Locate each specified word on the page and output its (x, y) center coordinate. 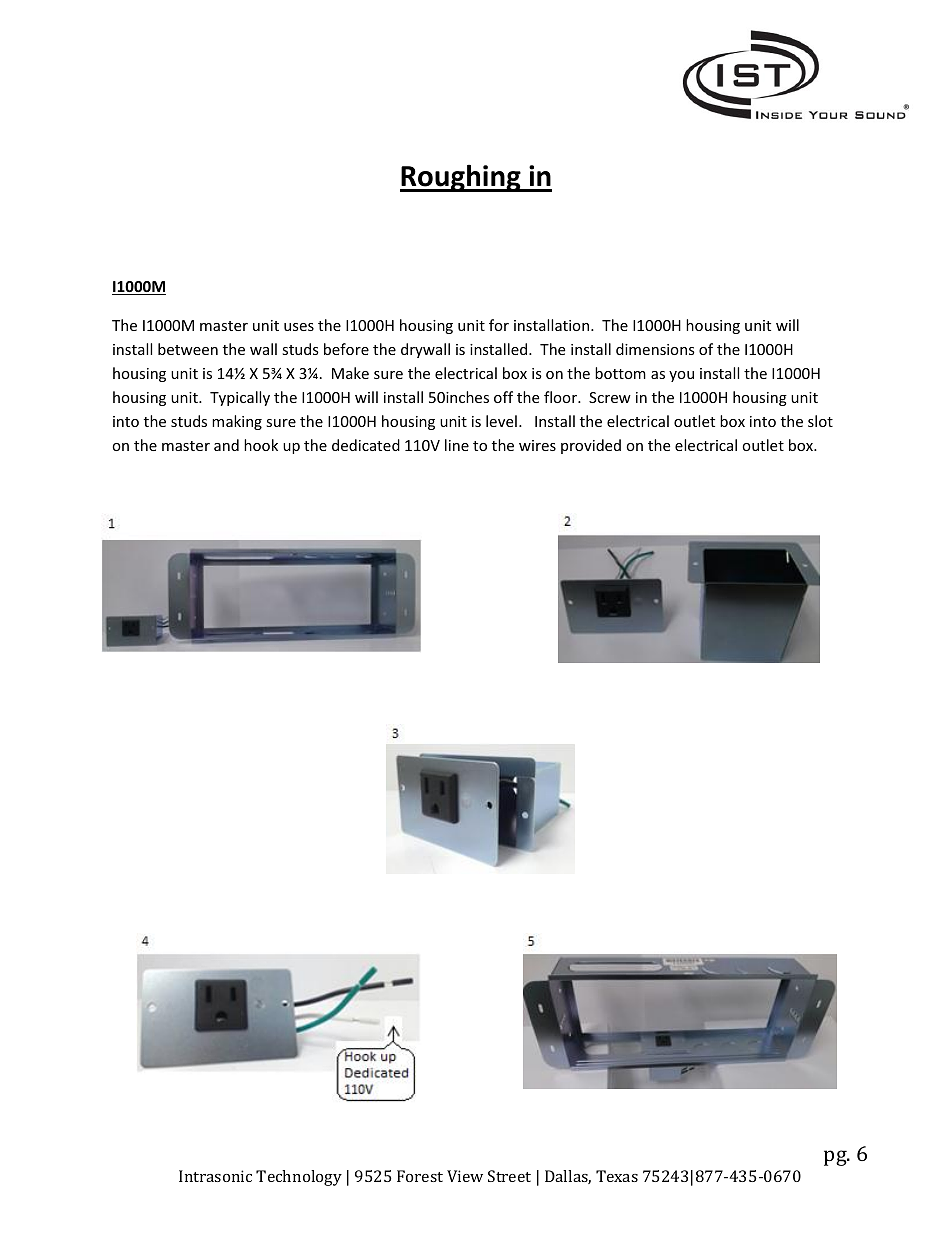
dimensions (655, 349)
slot (820, 421)
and (226, 445)
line (457, 445)
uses (299, 327)
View (465, 1176)
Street (509, 1176)
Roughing (461, 178)
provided (591, 446)
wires (537, 445)
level (501, 421)
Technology (299, 1178)
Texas (617, 1176)
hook (261, 445)
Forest (420, 1176)
